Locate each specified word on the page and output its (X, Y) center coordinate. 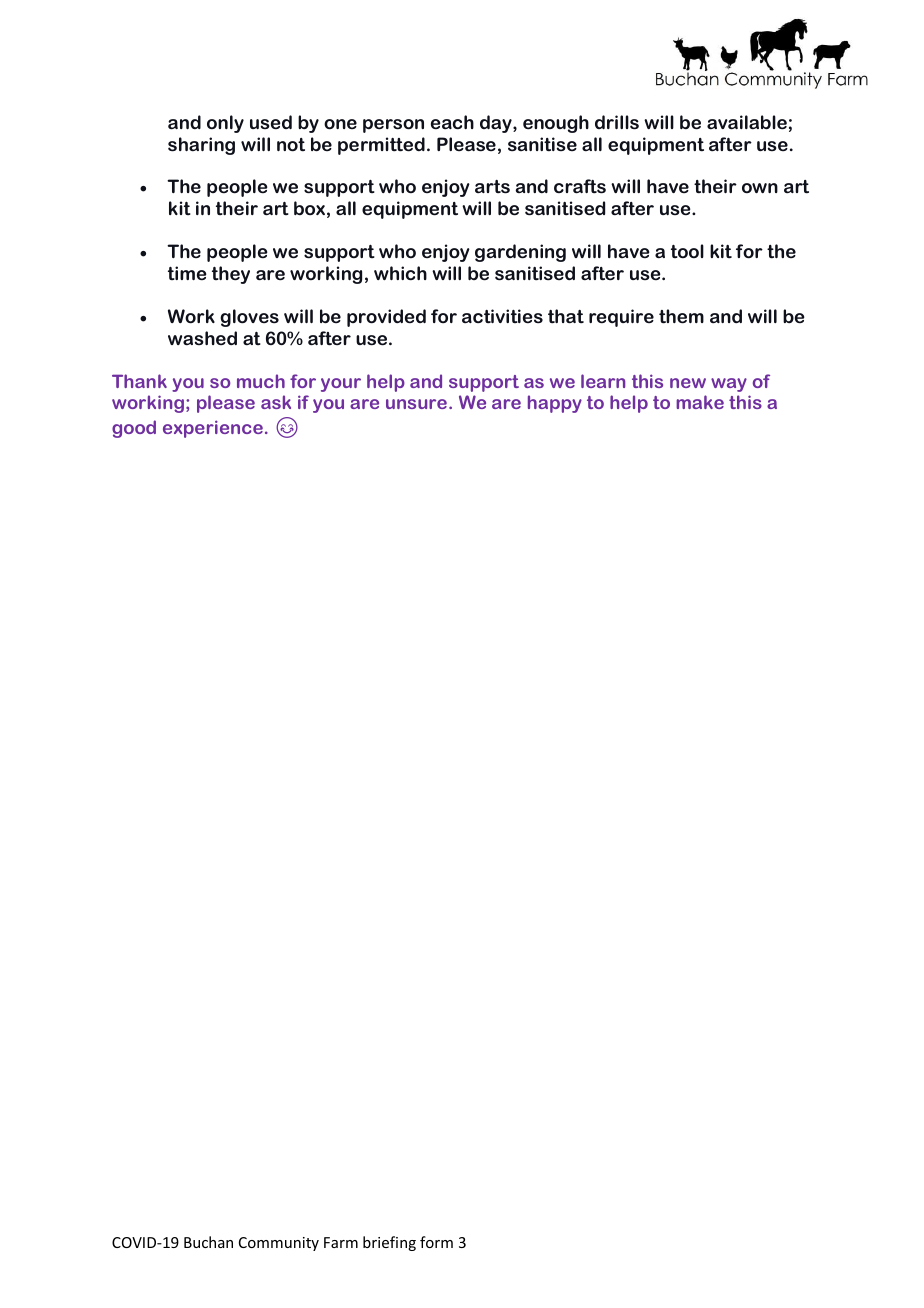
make (700, 402)
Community (279, 1244)
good (134, 429)
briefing (389, 1243)
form (436, 1242)
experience (213, 429)
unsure (416, 404)
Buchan (208, 1242)
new (688, 383)
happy (555, 404)
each (452, 122)
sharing (201, 146)
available (747, 122)
